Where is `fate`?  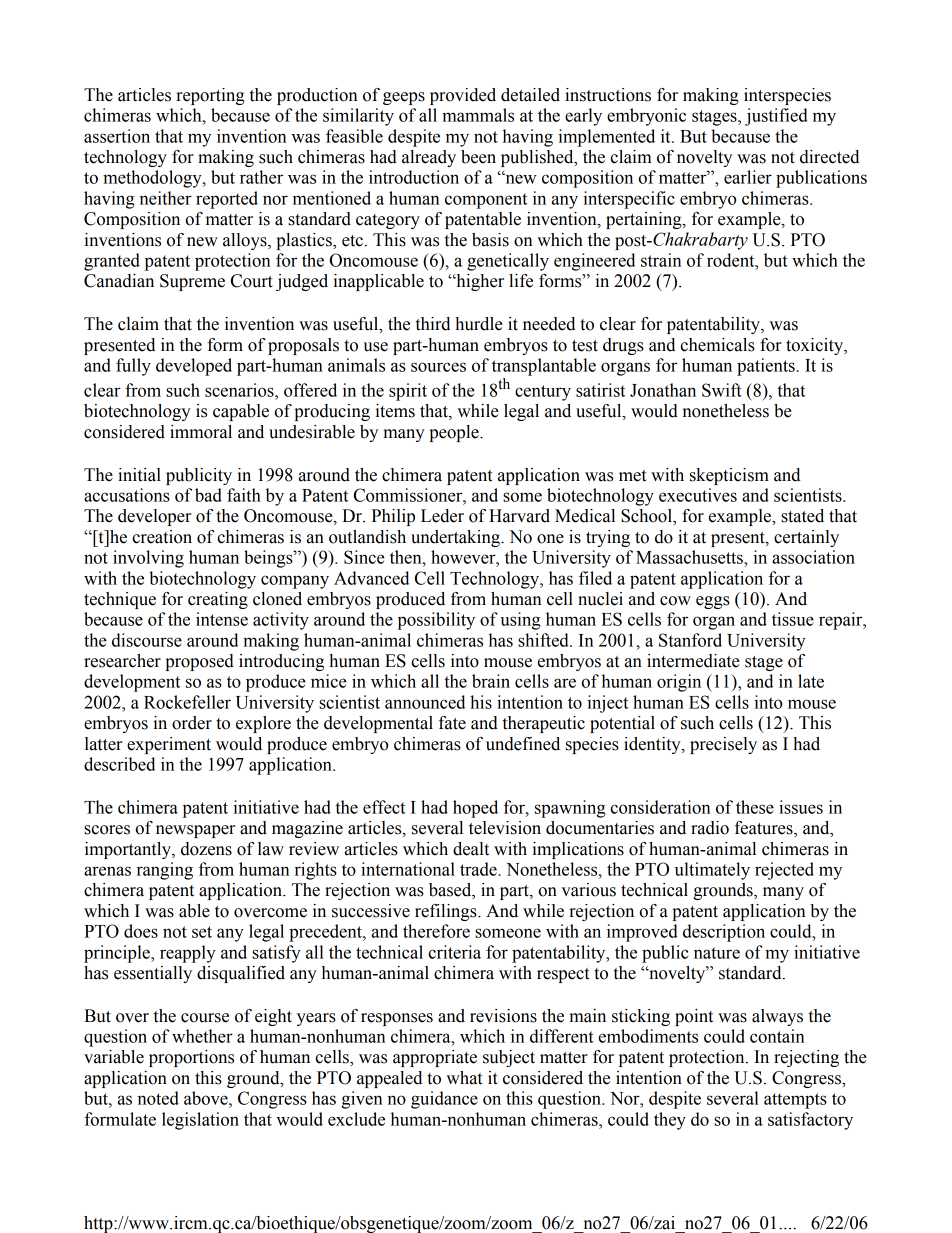
fate is located at coordinates (452, 723).
